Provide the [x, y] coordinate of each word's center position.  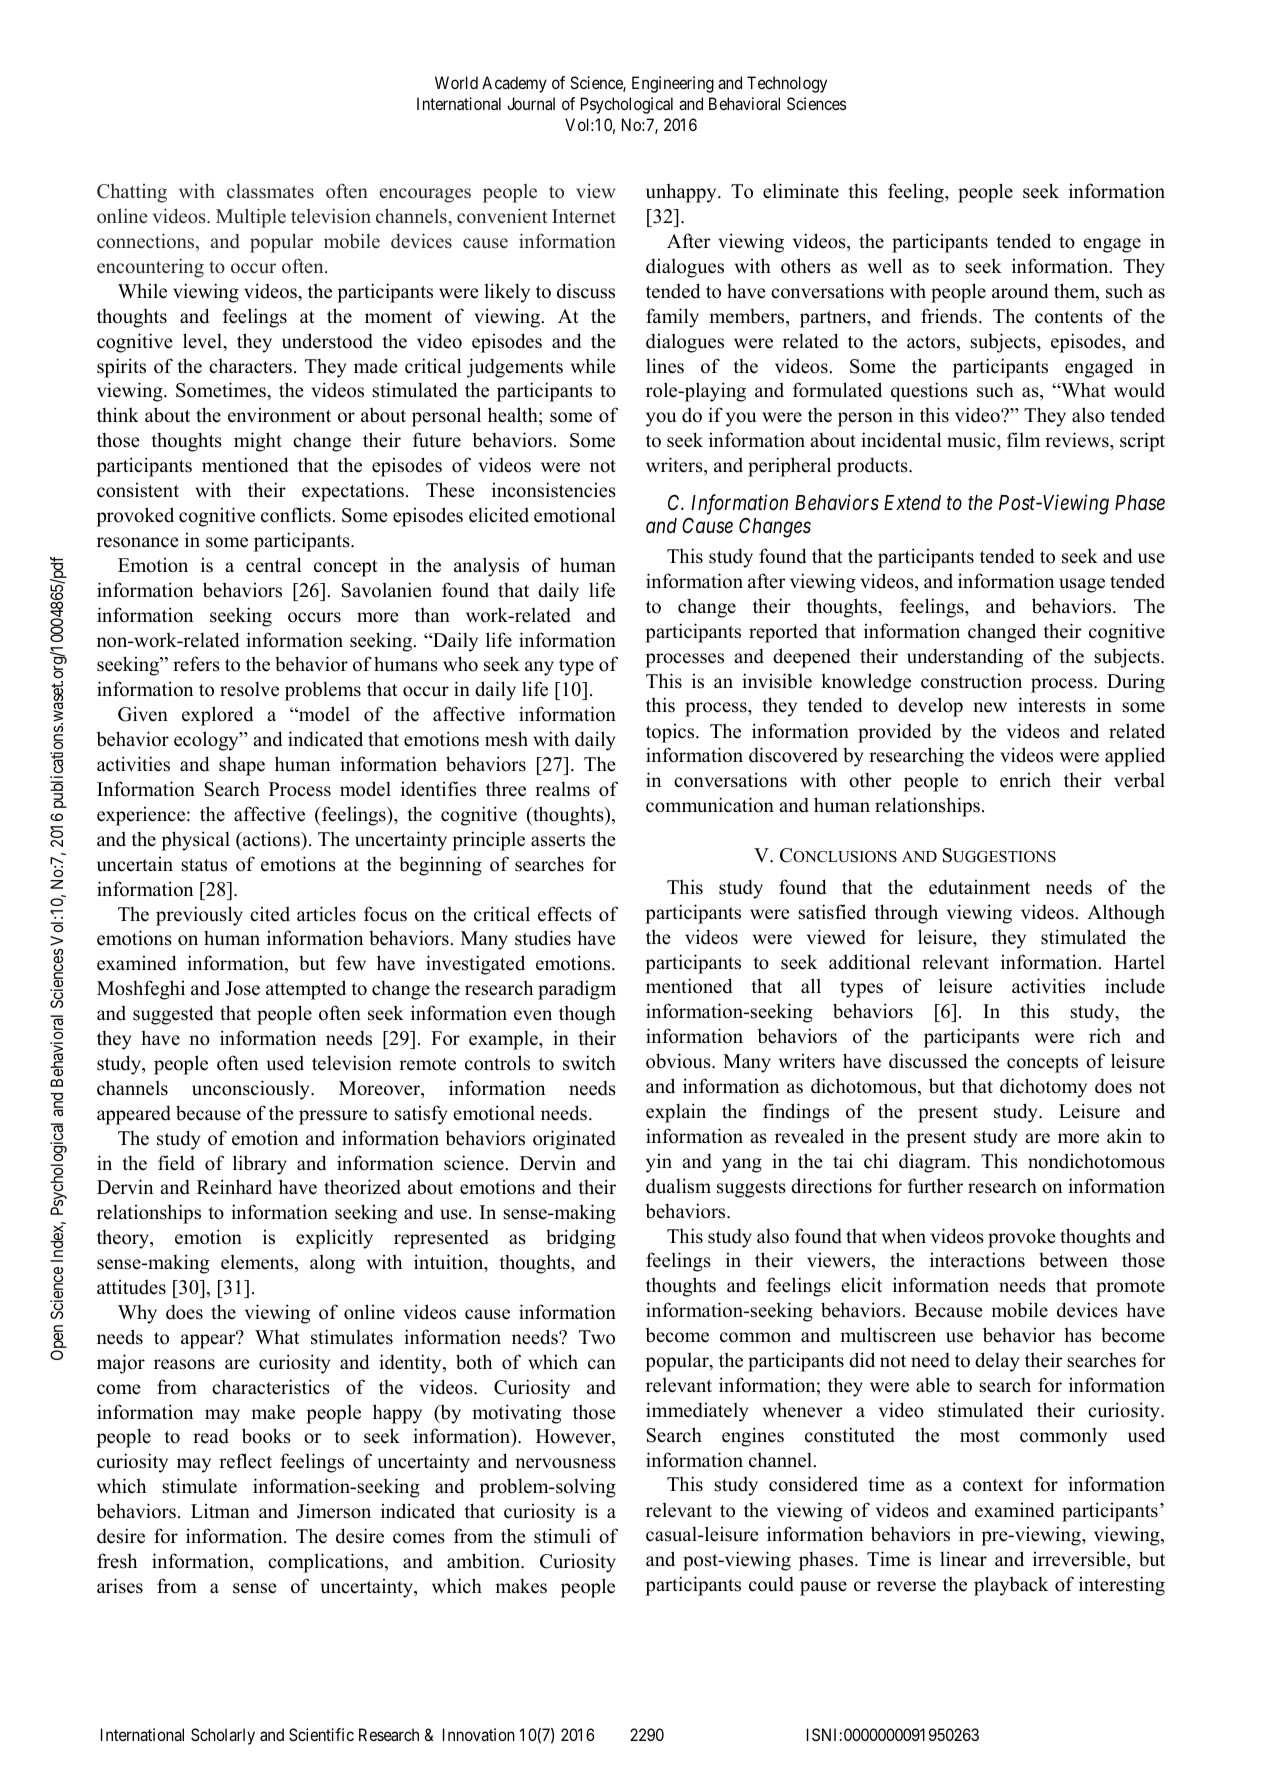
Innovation [479, 1734]
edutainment [979, 887]
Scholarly [223, 1736]
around [1020, 291]
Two [597, 1337]
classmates [270, 191]
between [1073, 1260]
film [1023, 439]
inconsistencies [554, 490]
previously [199, 916]
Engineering [673, 84]
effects [565, 914]
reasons [184, 1364]
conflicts [296, 515]
